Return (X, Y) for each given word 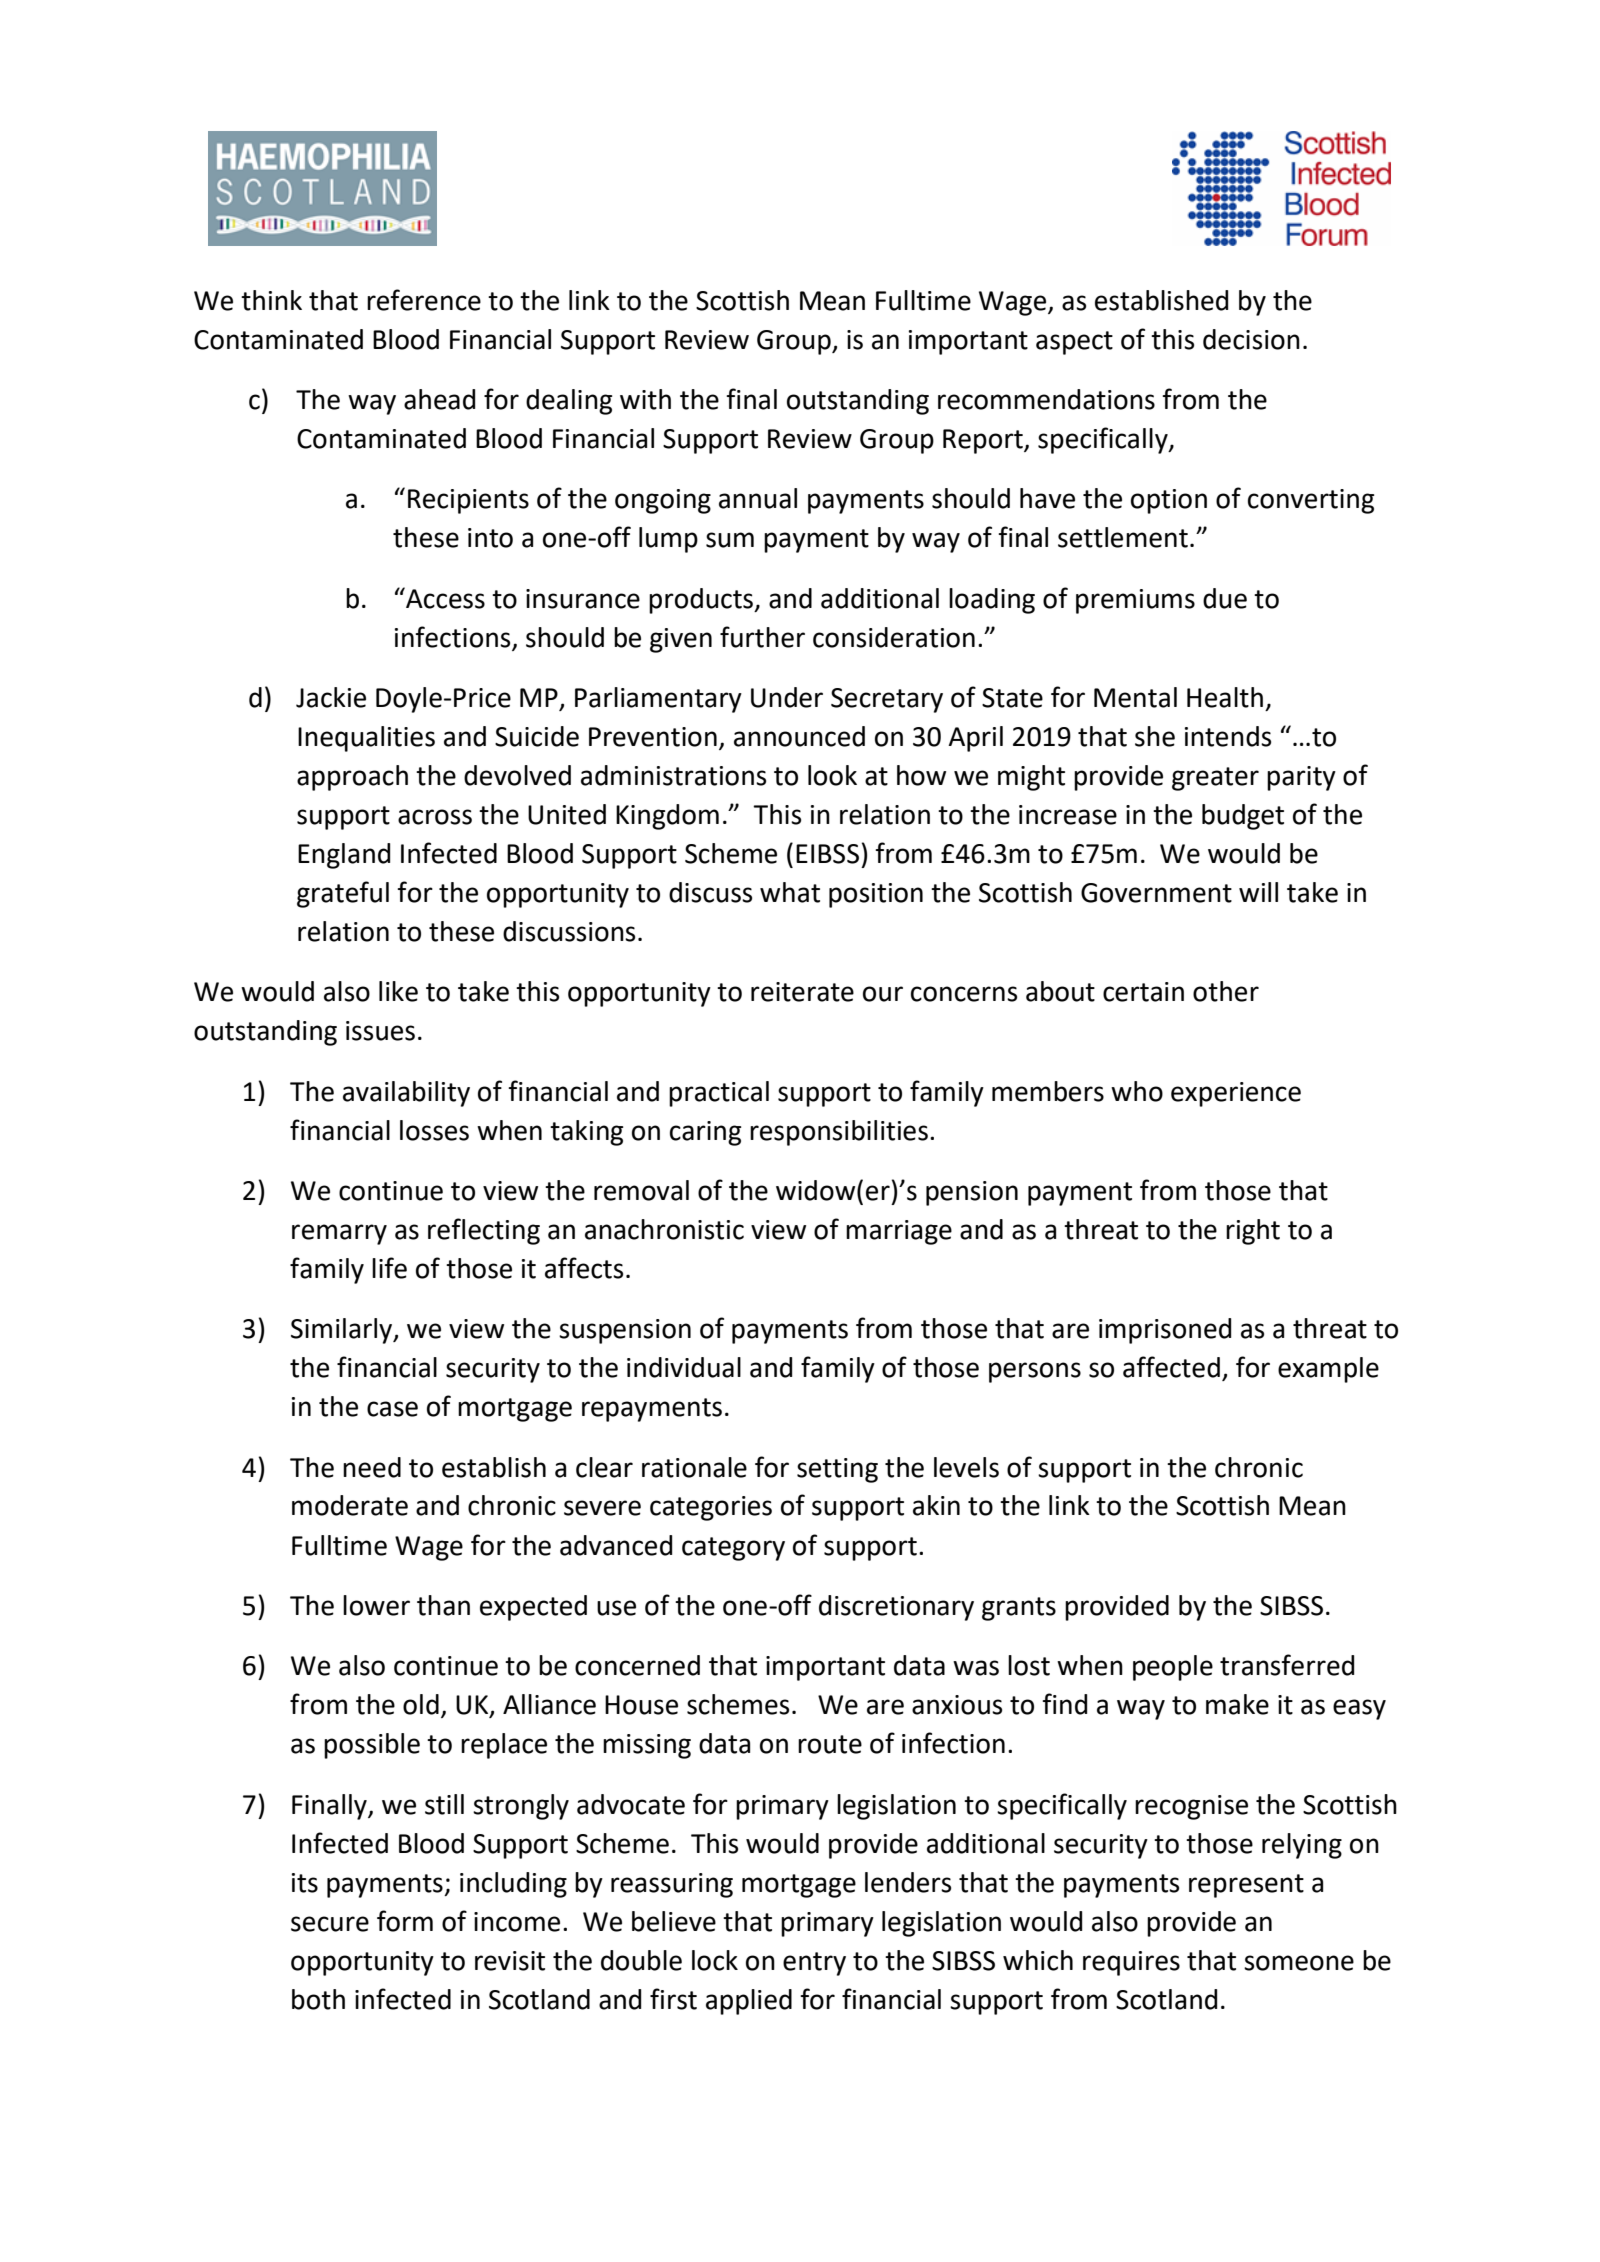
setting (837, 1470)
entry (814, 1964)
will (1258, 892)
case (392, 1409)
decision (1251, 339)
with (645, 399)
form (405, 1921)
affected (1171, 1367)
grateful (343, 894)
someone (1299, 1963)
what (790, 892)
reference (424, 300)
